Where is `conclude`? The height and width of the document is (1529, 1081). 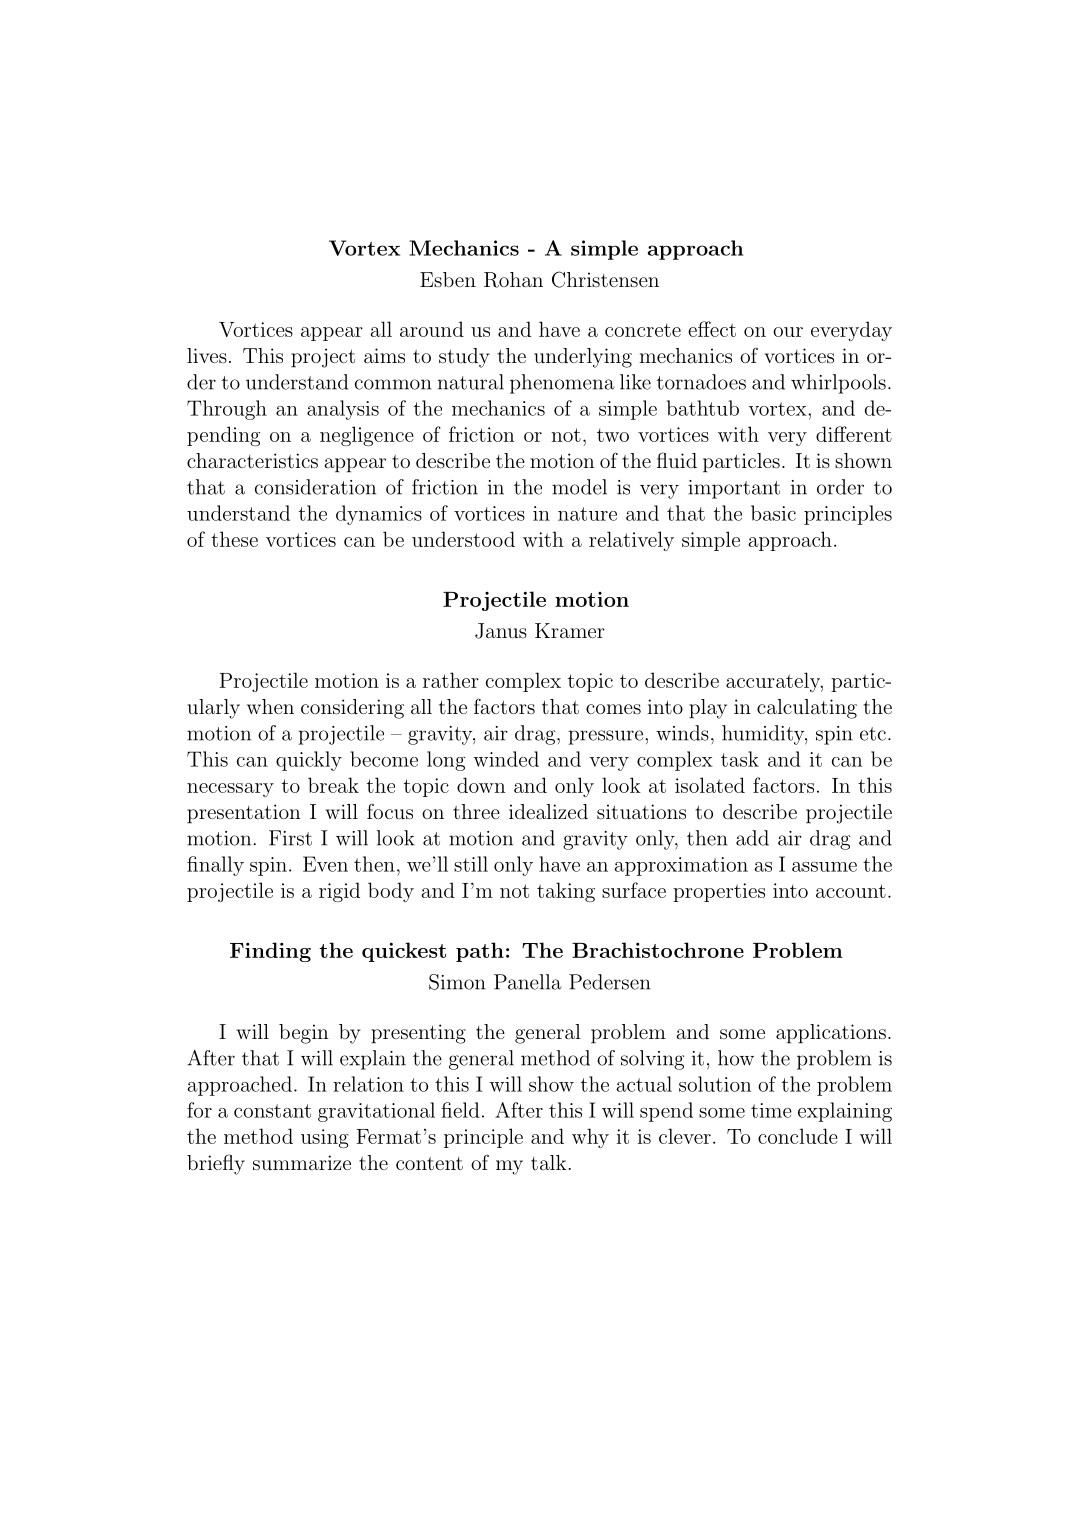
conclude is located at coordinates (798, 1136).
